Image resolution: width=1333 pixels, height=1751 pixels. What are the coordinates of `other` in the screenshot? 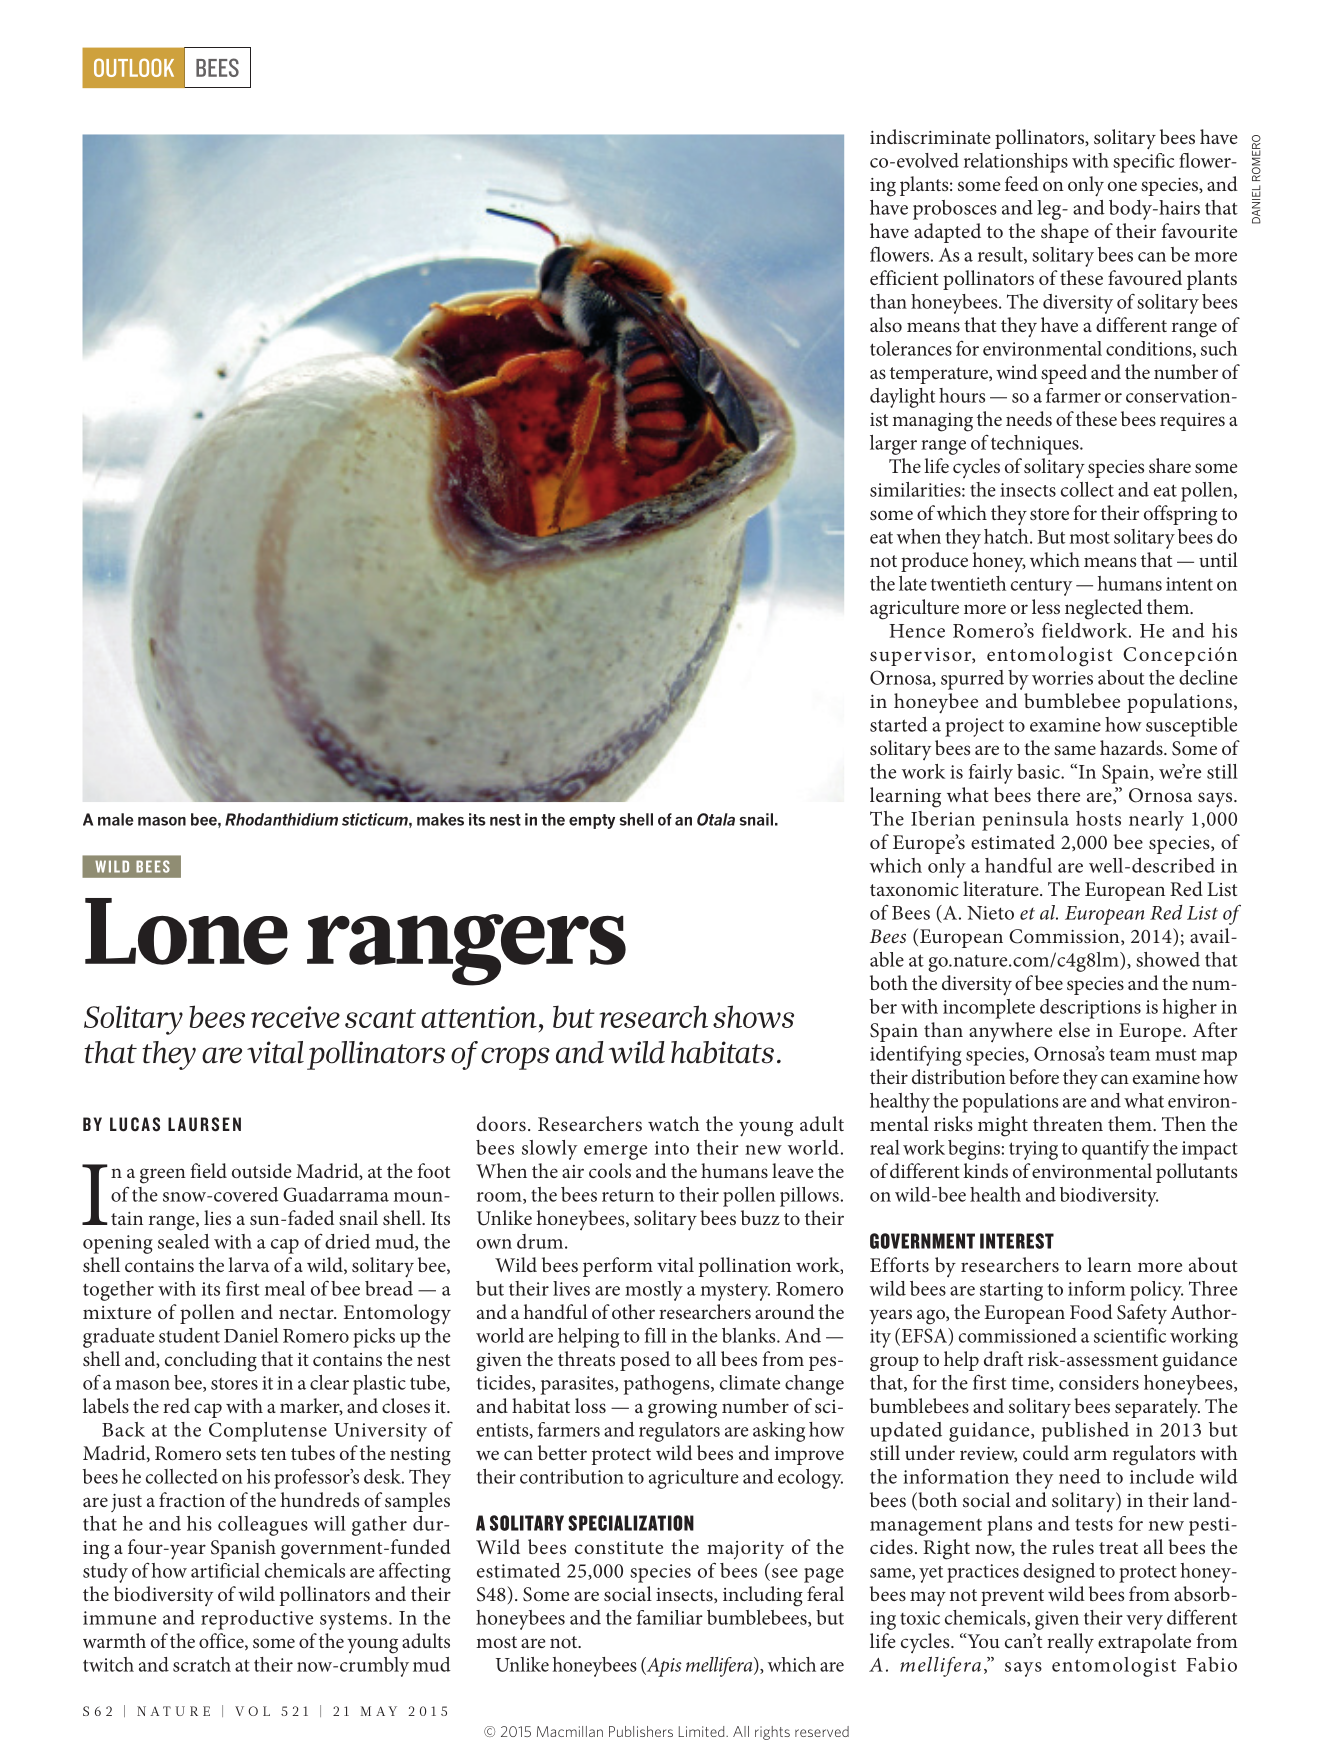 It's located at (633, 1311).
